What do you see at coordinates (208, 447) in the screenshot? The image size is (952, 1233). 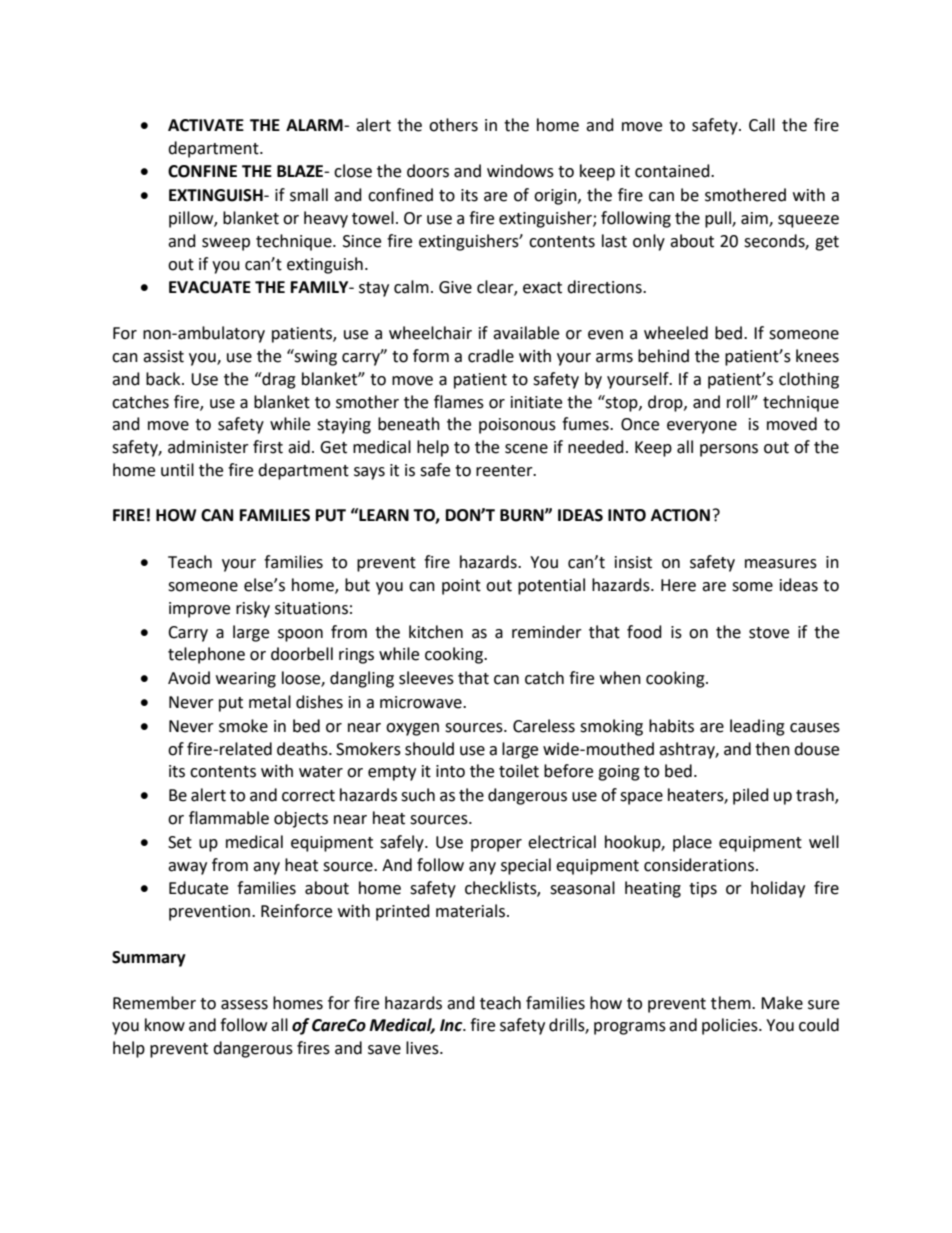 I see `administer` at bounding box center [208, 447].
